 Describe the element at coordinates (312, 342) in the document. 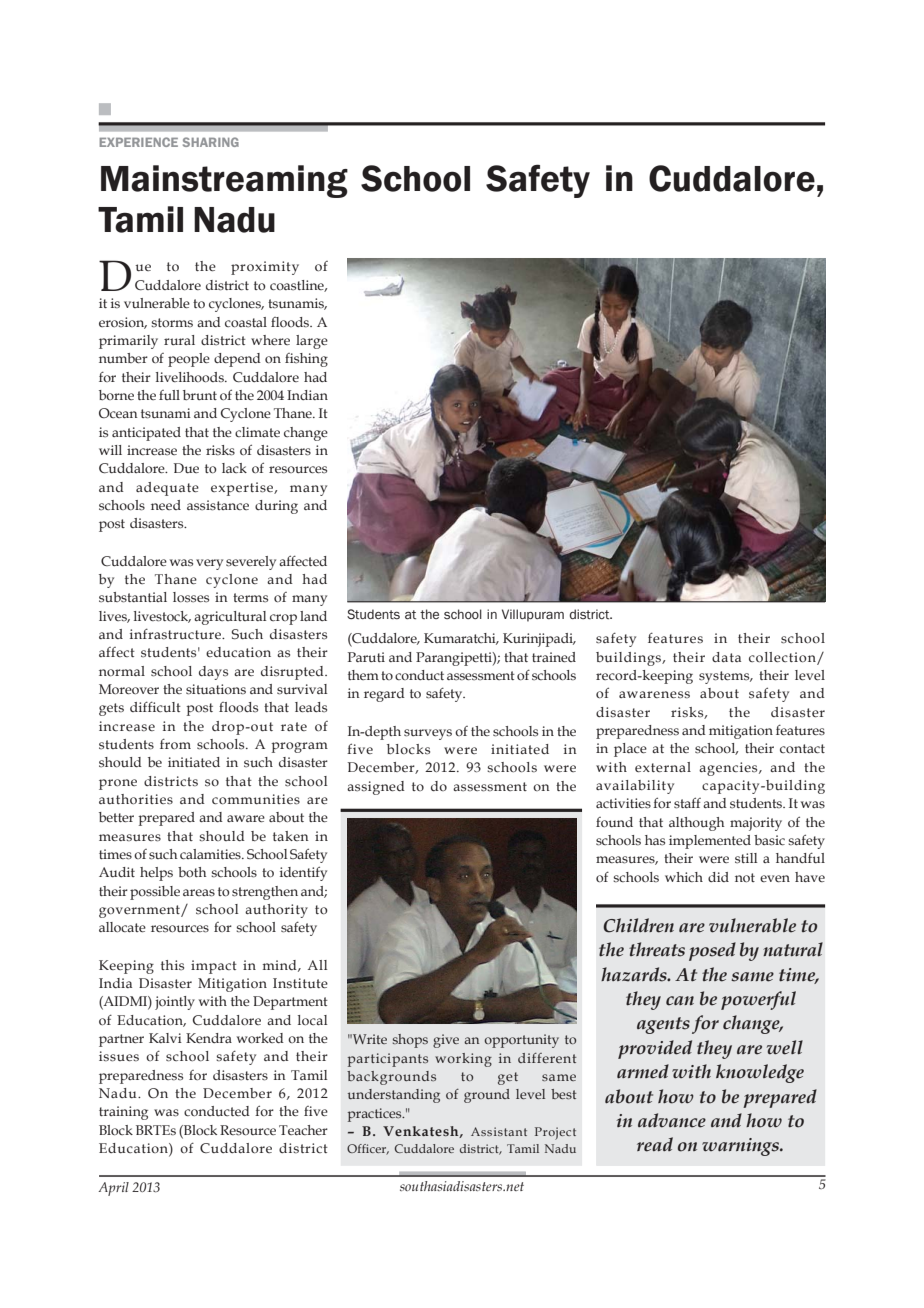

I see `large` at that location.
